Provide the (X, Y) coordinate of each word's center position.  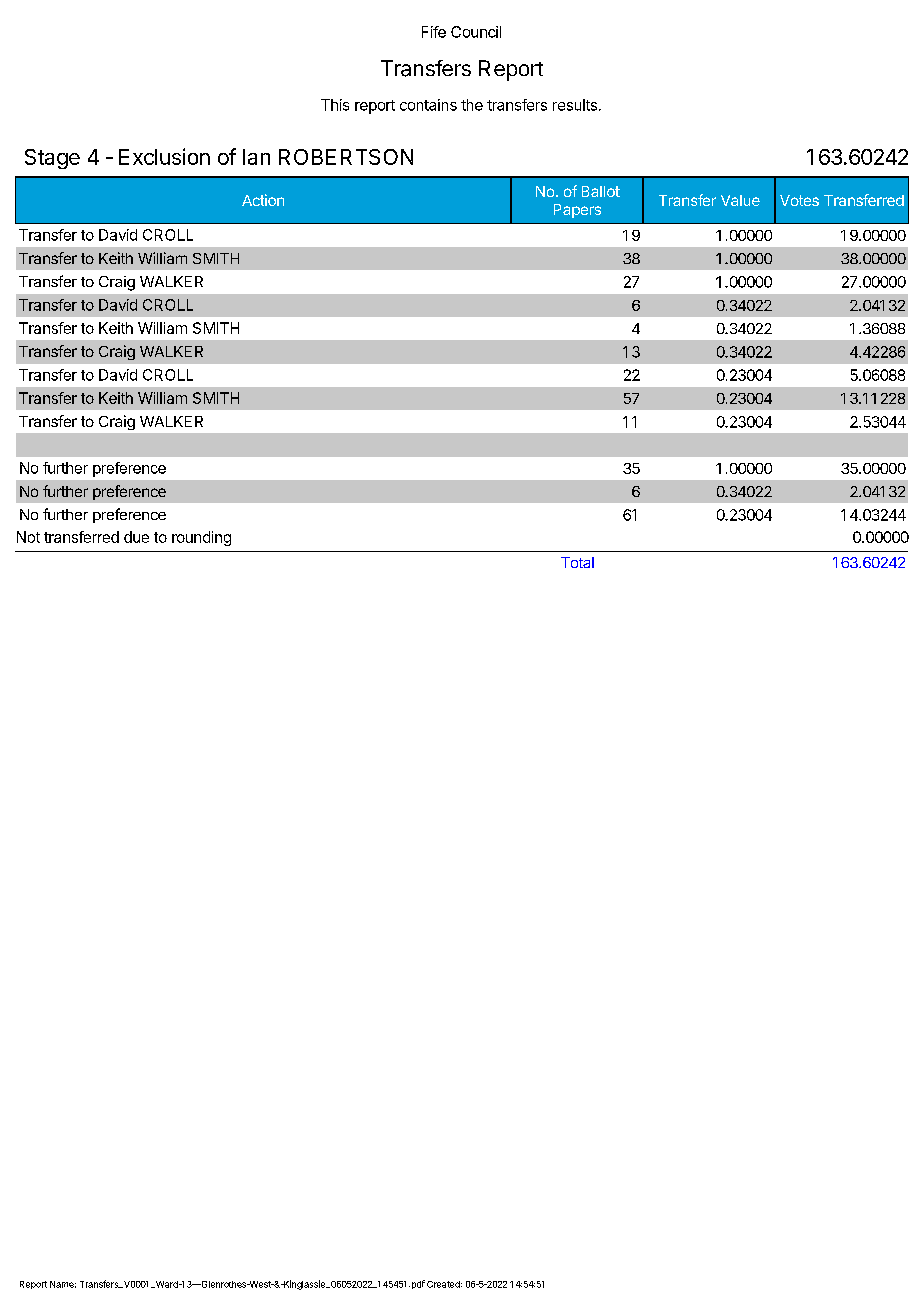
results (575, 105)
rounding (201, 538)
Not (28, 537)
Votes (799, 200)
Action (263, 200)
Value (740, 200)
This (335, 105)
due (136, 537)
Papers (577, 211)
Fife (434, 32)
